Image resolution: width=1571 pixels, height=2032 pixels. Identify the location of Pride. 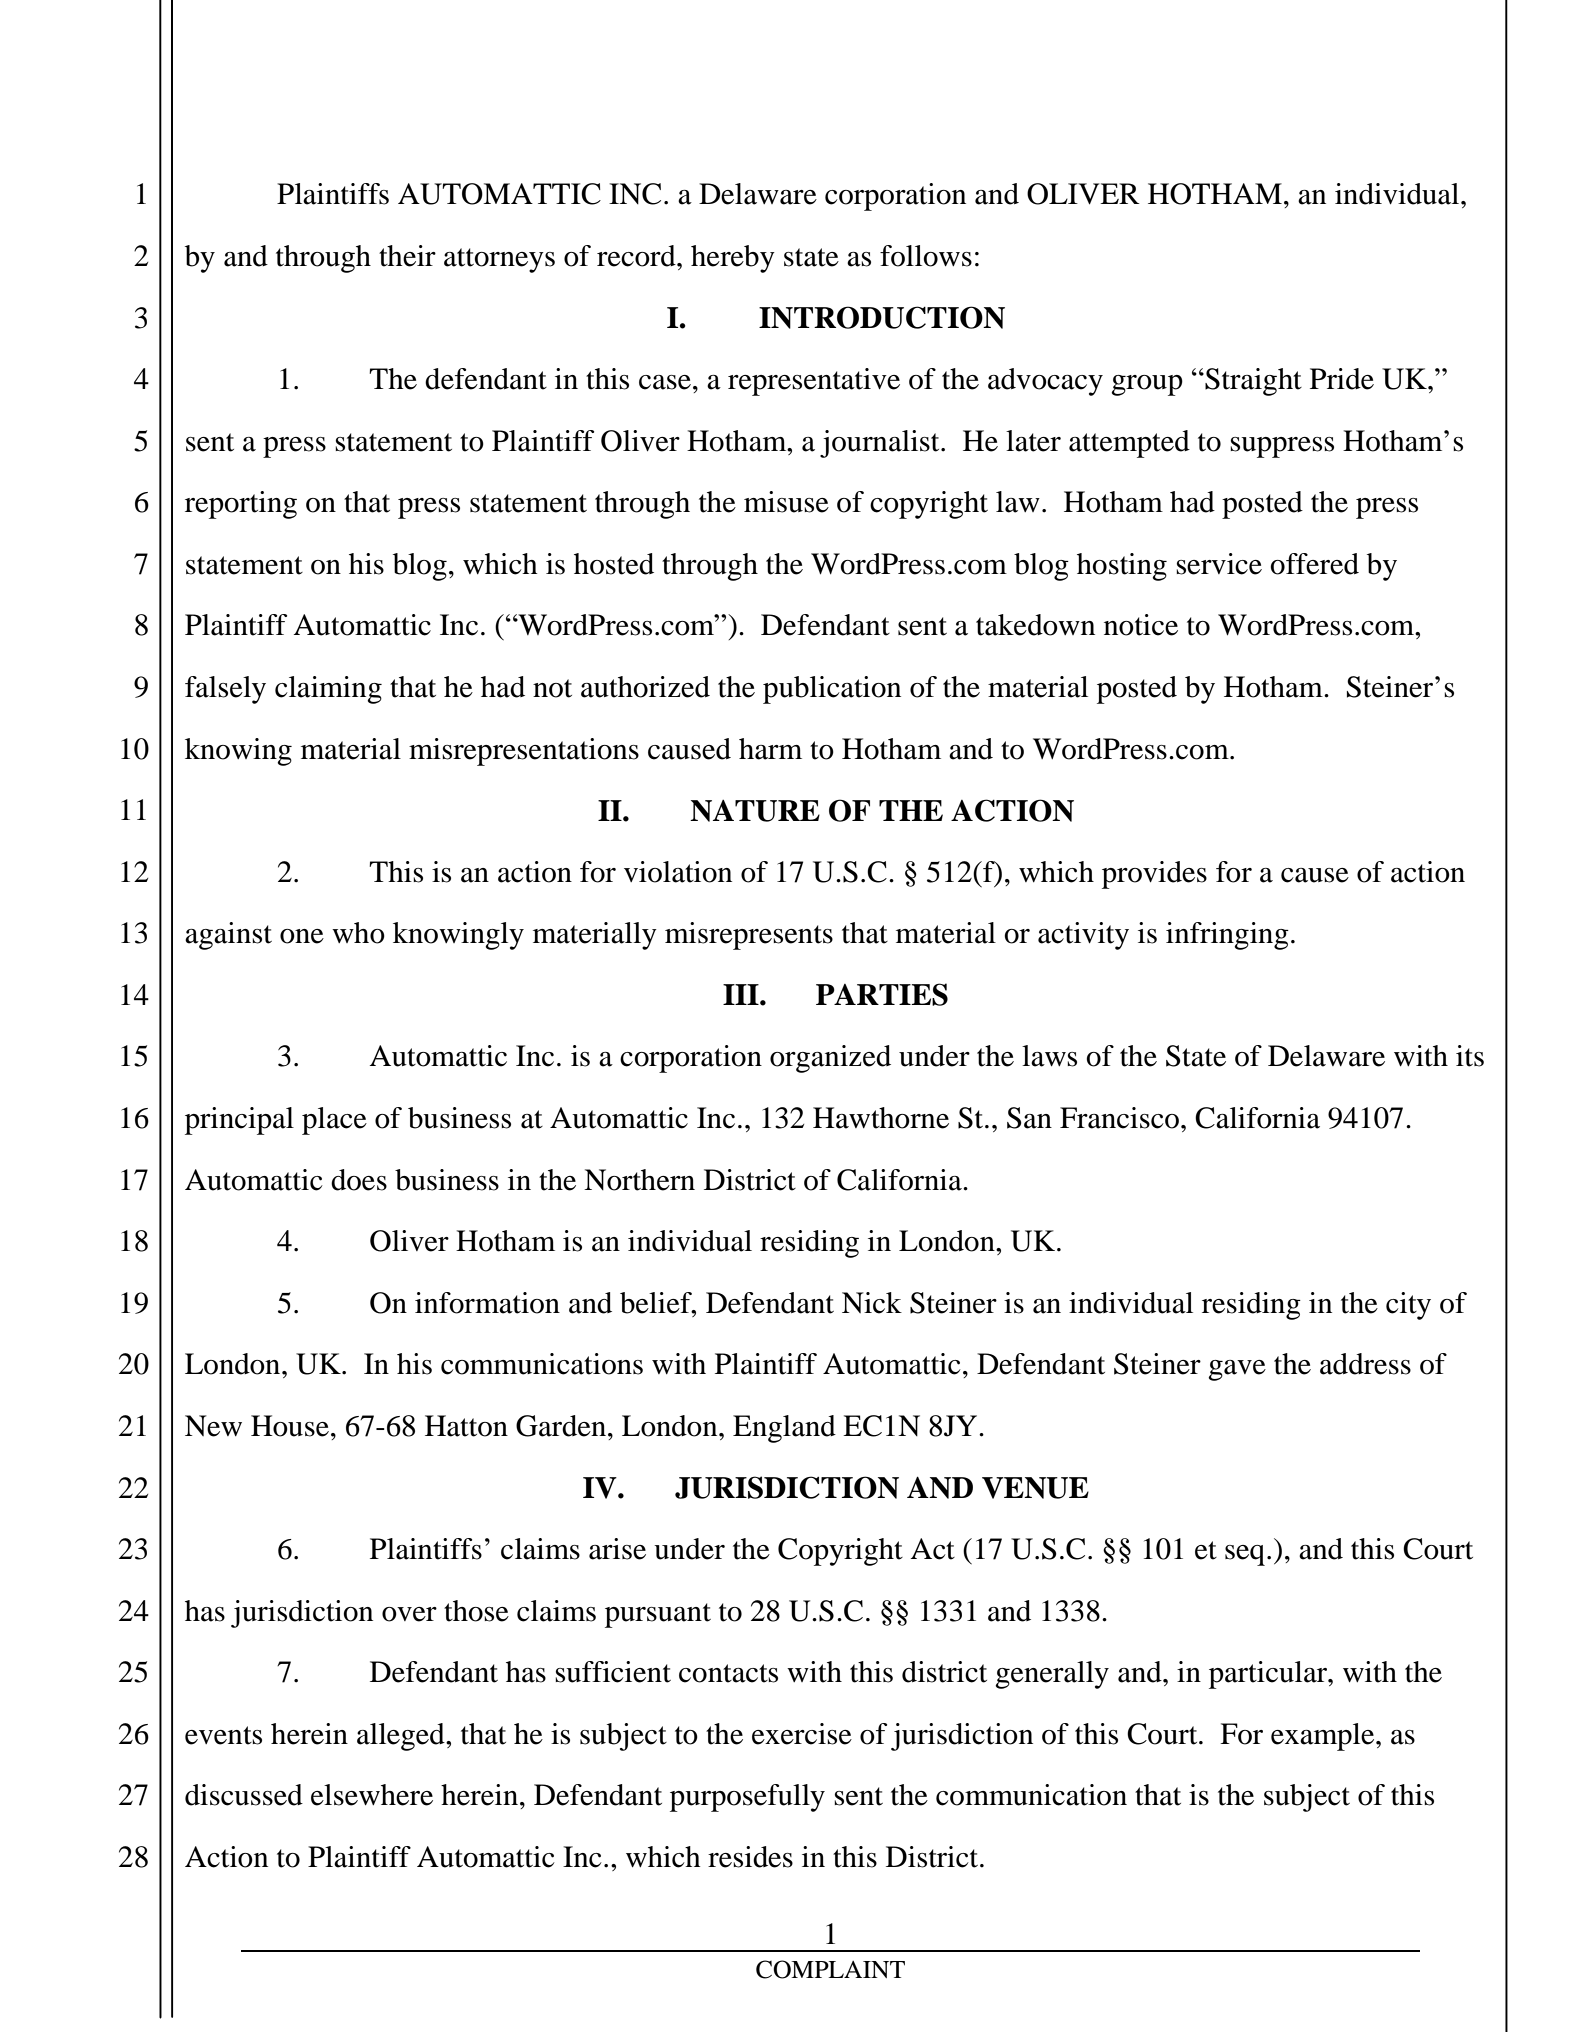
(1342, 379).
